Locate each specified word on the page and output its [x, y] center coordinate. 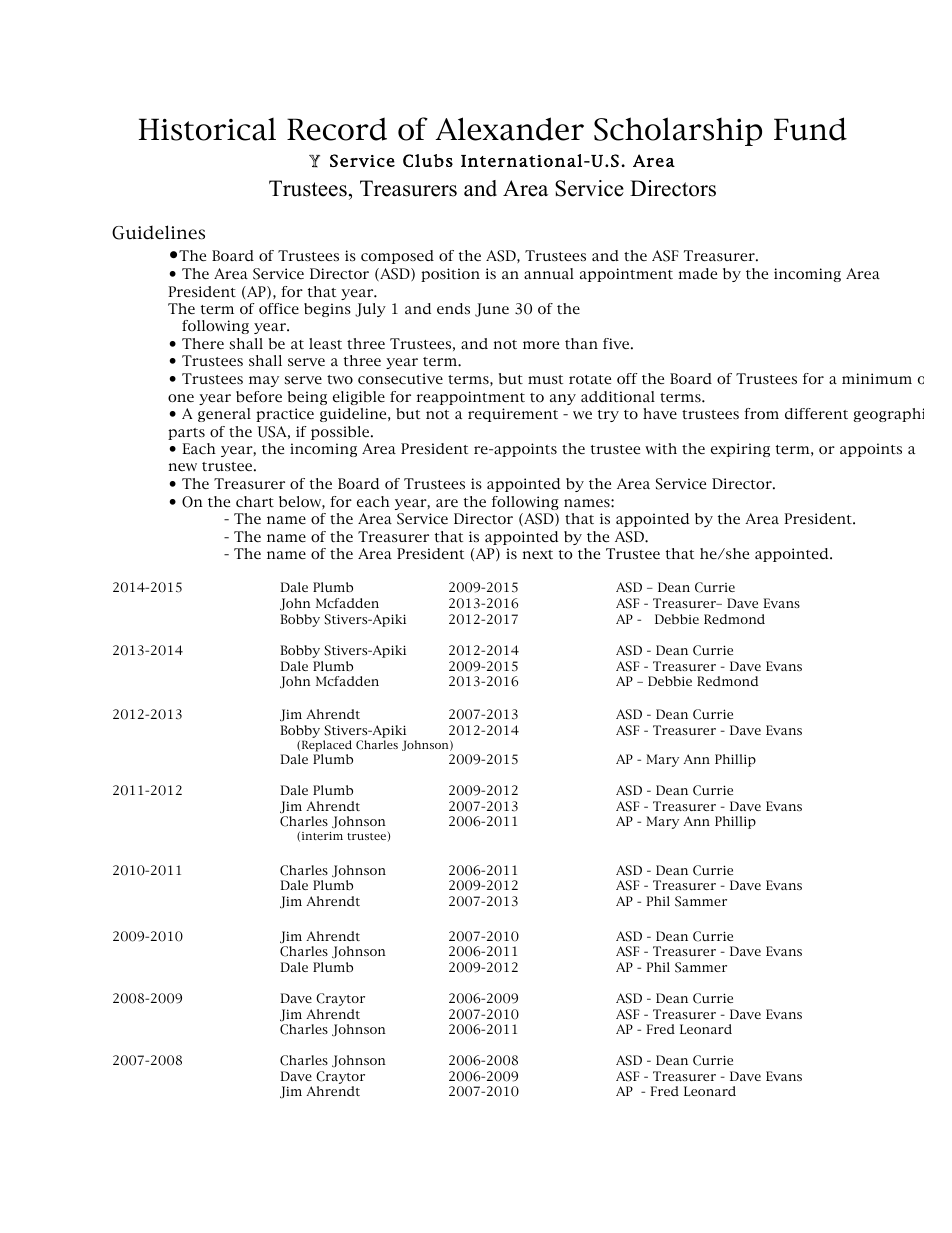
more [541, 345]
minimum [877, 378]
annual [549, 273]
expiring [740, 450]
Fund [810, 129]
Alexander [509, 129]
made [697, 273]
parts [186, 434]
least [325, 343]
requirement [513, 415]
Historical [207, 129]
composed [397, 257]
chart [255, 501]
